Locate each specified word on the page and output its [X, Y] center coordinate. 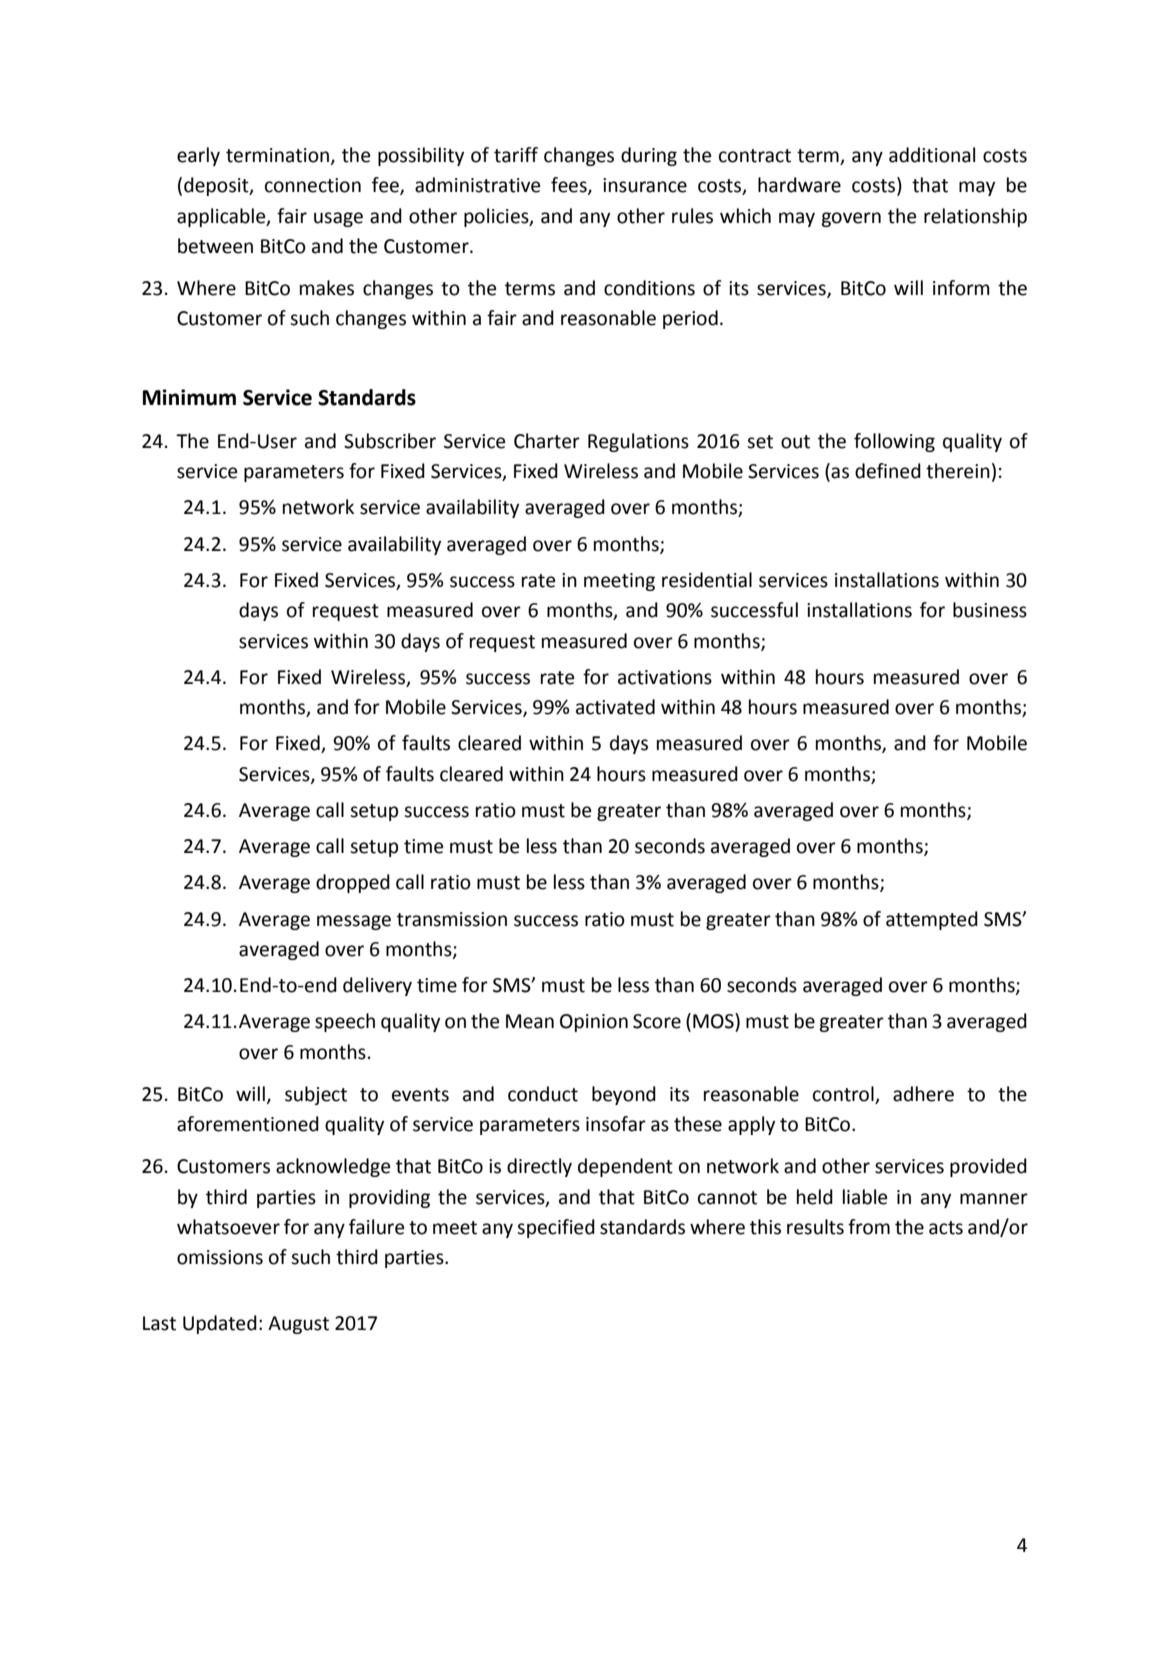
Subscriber [390, 441]
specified [556, 1228]
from [869, 1227]
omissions [220, 1257]
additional [932, 155]
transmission [452, 919]
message [354, 922]
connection [313, 185]
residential [707, 580]
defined [888, 471]
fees [570, 186]
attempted [932, 920]
